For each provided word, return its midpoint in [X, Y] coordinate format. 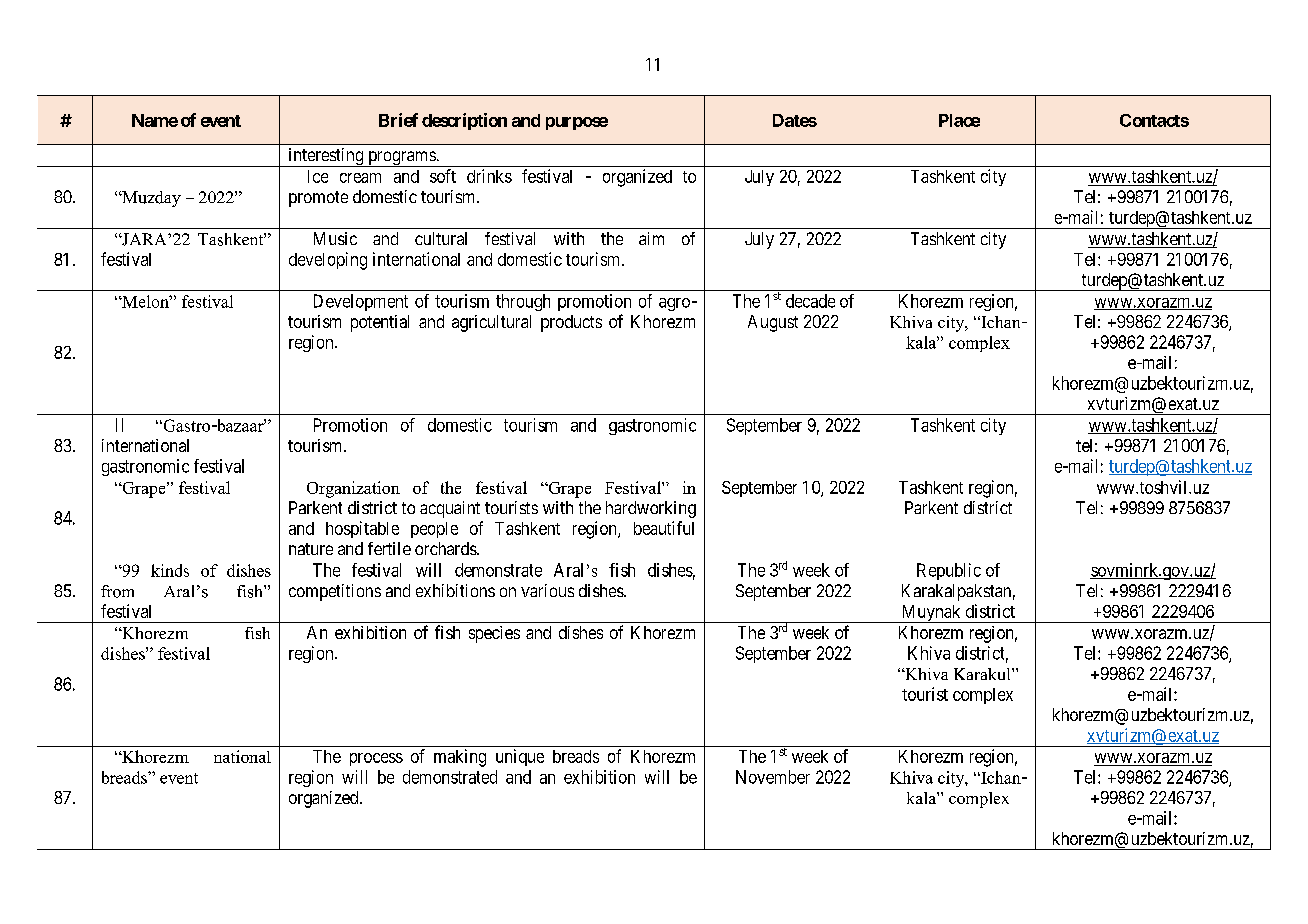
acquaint [450, 509]
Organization [353, 489]
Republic [949, 571]
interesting [326, 157]
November [773, 777]
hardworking [651, 509]
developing [328, 261]
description [464, 121]
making [460, 758]
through [523, 302]
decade [810, 301]
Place [959, 120]
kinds [170, 570]
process [376, 759]
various [547, 590]
